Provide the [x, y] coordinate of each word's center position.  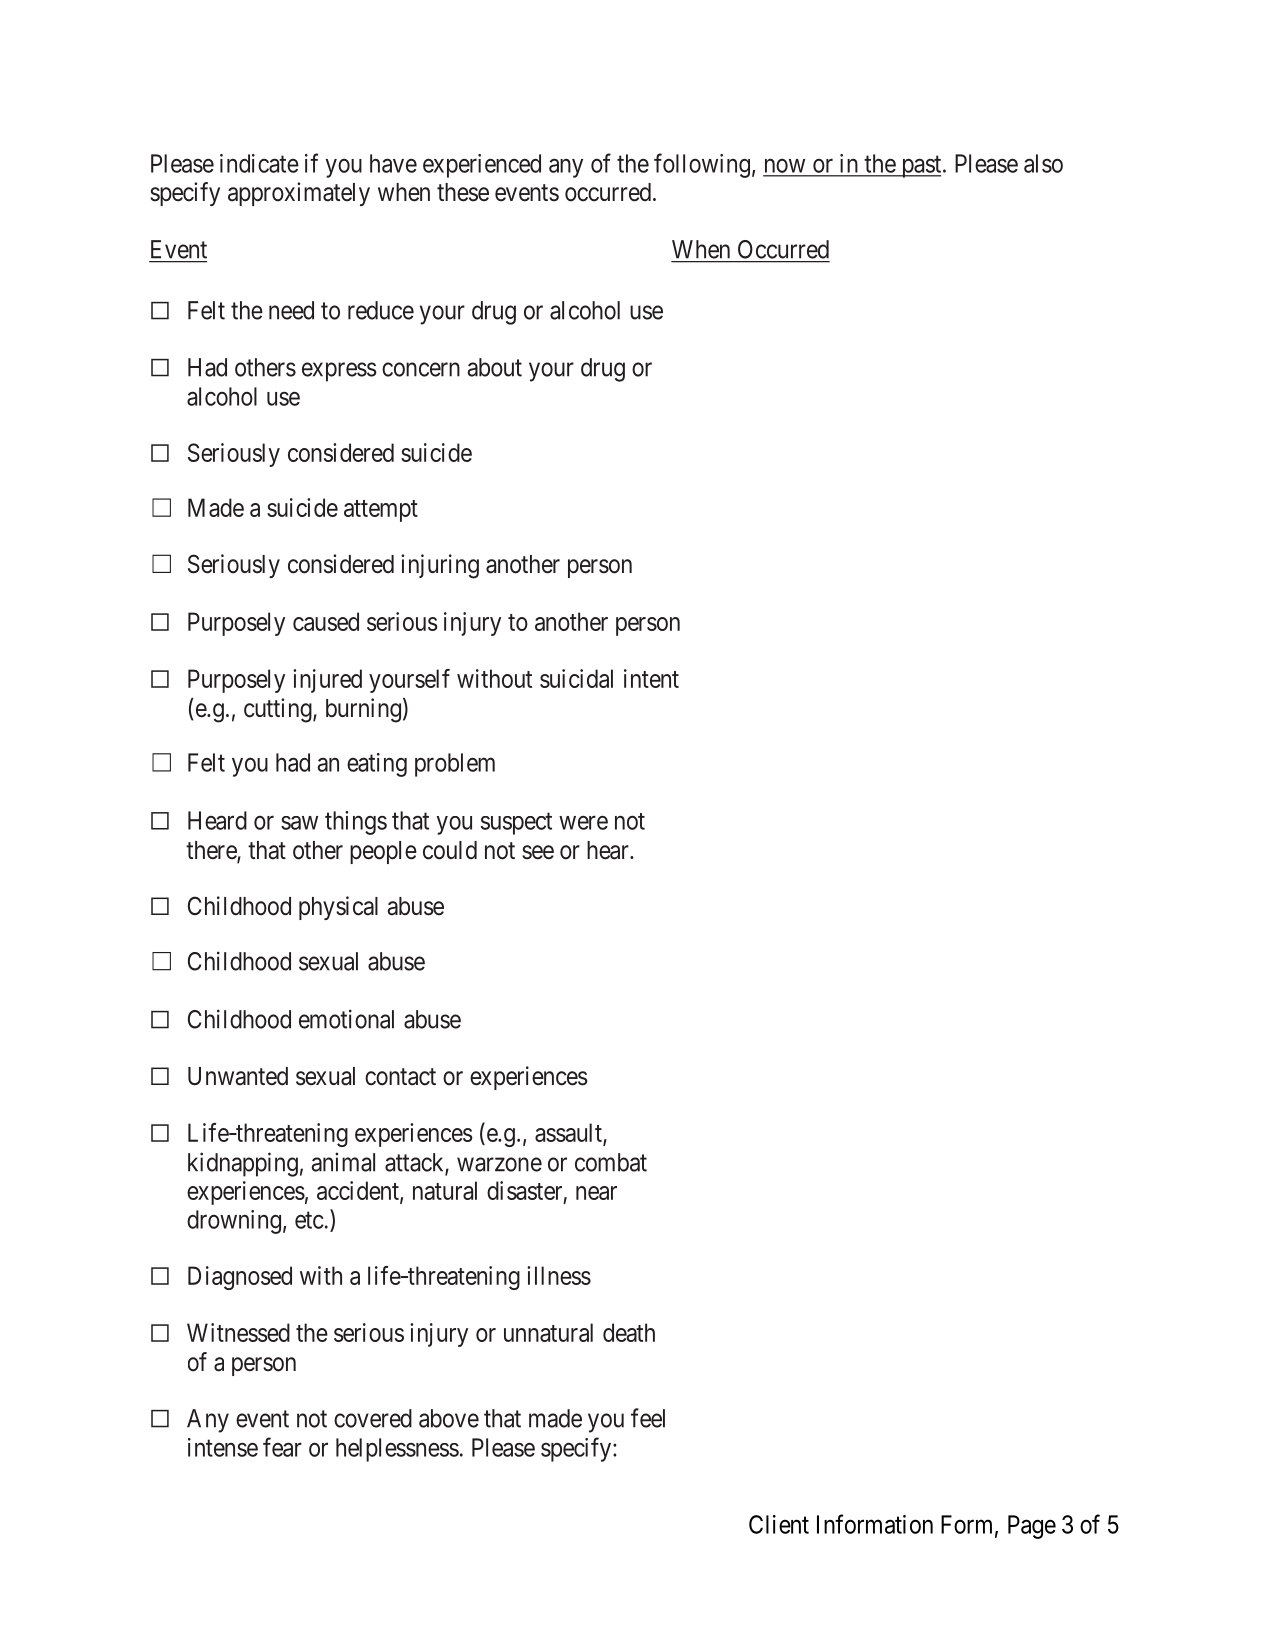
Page [1032, 1527]
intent [651, 678]
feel [648, 1418]
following [702, 165]
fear [282, 1447]
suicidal [576, 678]
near [596, 1193]
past [921, 167]
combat [611, 1162]
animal [343, 1162]
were [583, 823]
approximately [299, 194]
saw [299, 823]
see [538, 852]
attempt [381, 511]
